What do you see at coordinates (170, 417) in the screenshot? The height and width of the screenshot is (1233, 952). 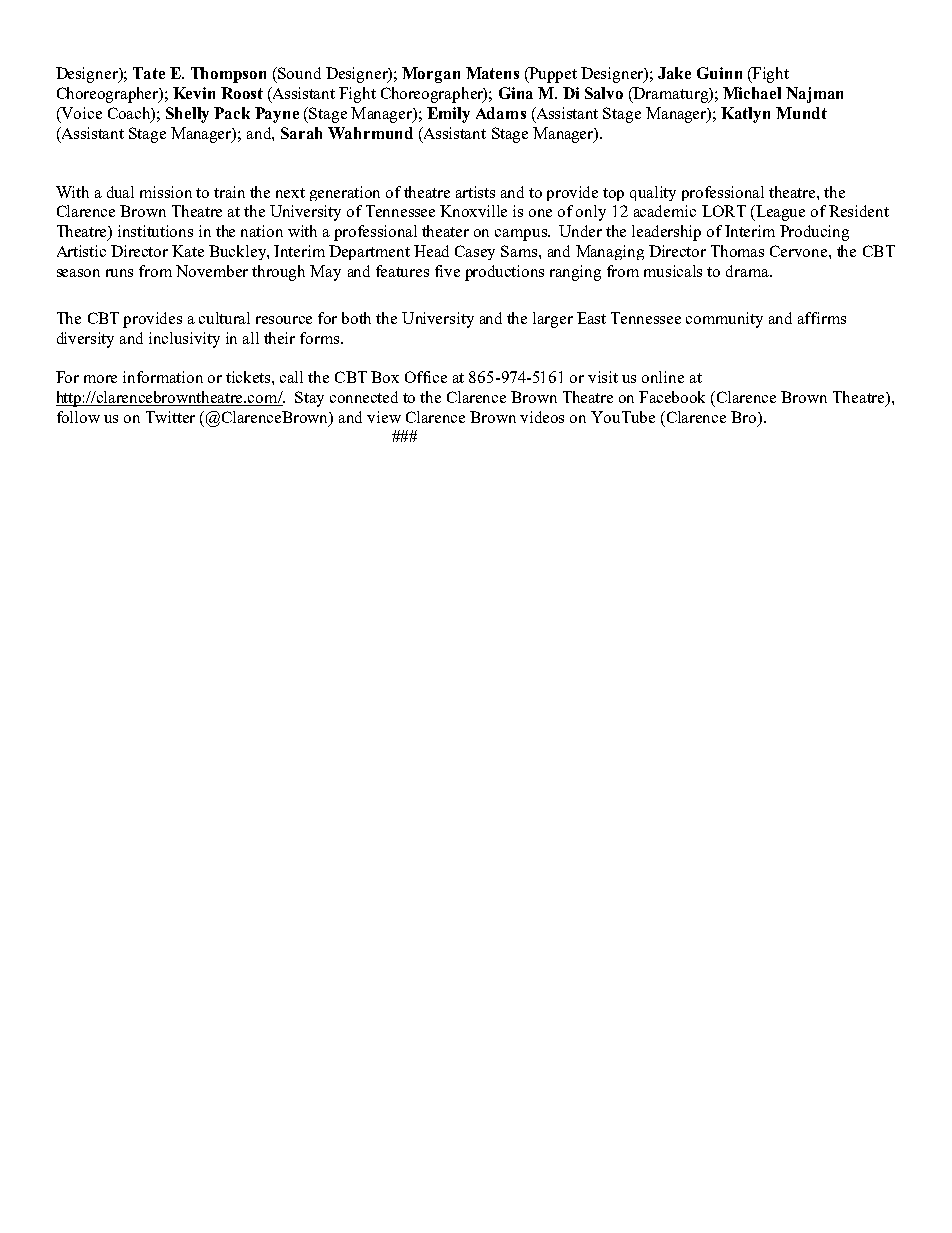 I see `Twitter` at bounding box center [170, 417].
